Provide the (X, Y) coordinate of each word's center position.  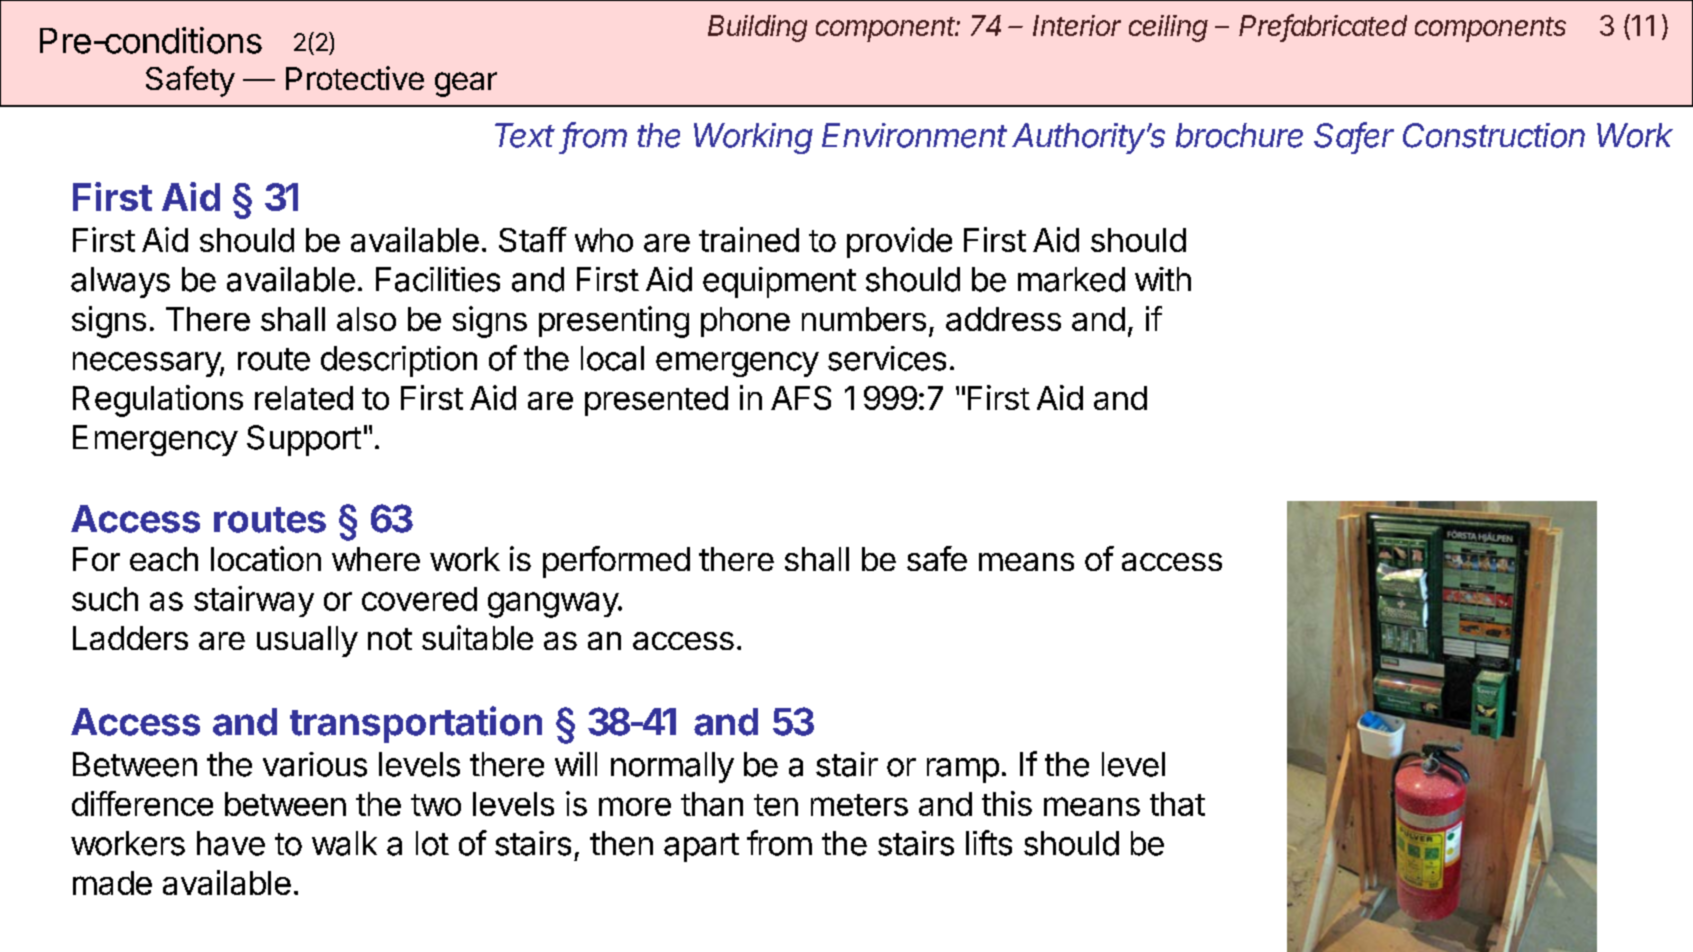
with (1163, 279)
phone (745, 322)
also (366, 319)
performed (616, 562)
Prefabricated (1323, 26)
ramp (963, 770)
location (266, 558)
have (231, 843)
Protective (355, 78)
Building (757, 28)
